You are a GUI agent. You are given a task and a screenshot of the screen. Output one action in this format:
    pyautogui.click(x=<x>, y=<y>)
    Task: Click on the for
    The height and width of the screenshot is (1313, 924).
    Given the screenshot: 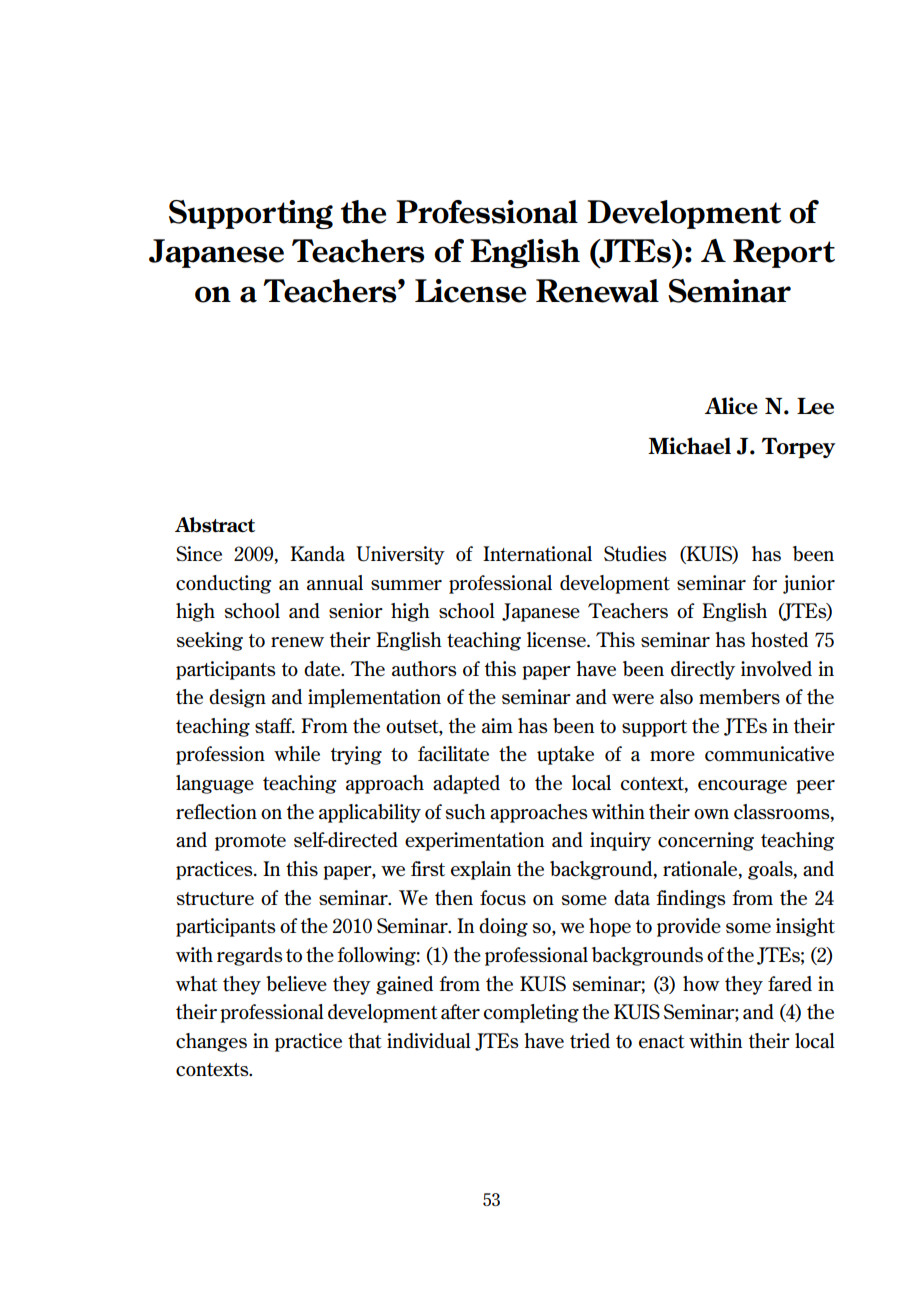 What is the action you would take?
    pyautogui.click(x=765, y=582)
